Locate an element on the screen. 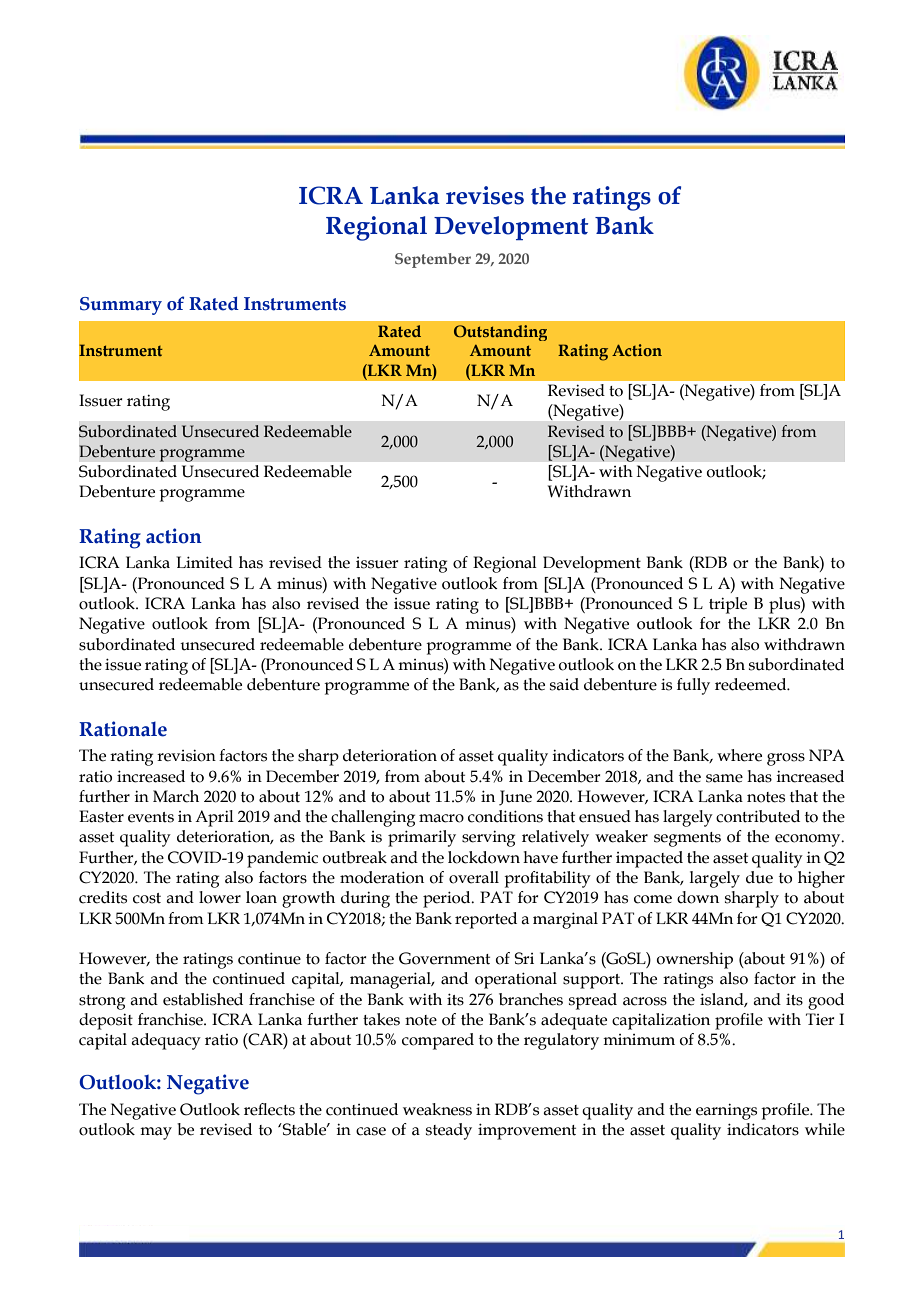  revision is located at coordinates (186, 756).
